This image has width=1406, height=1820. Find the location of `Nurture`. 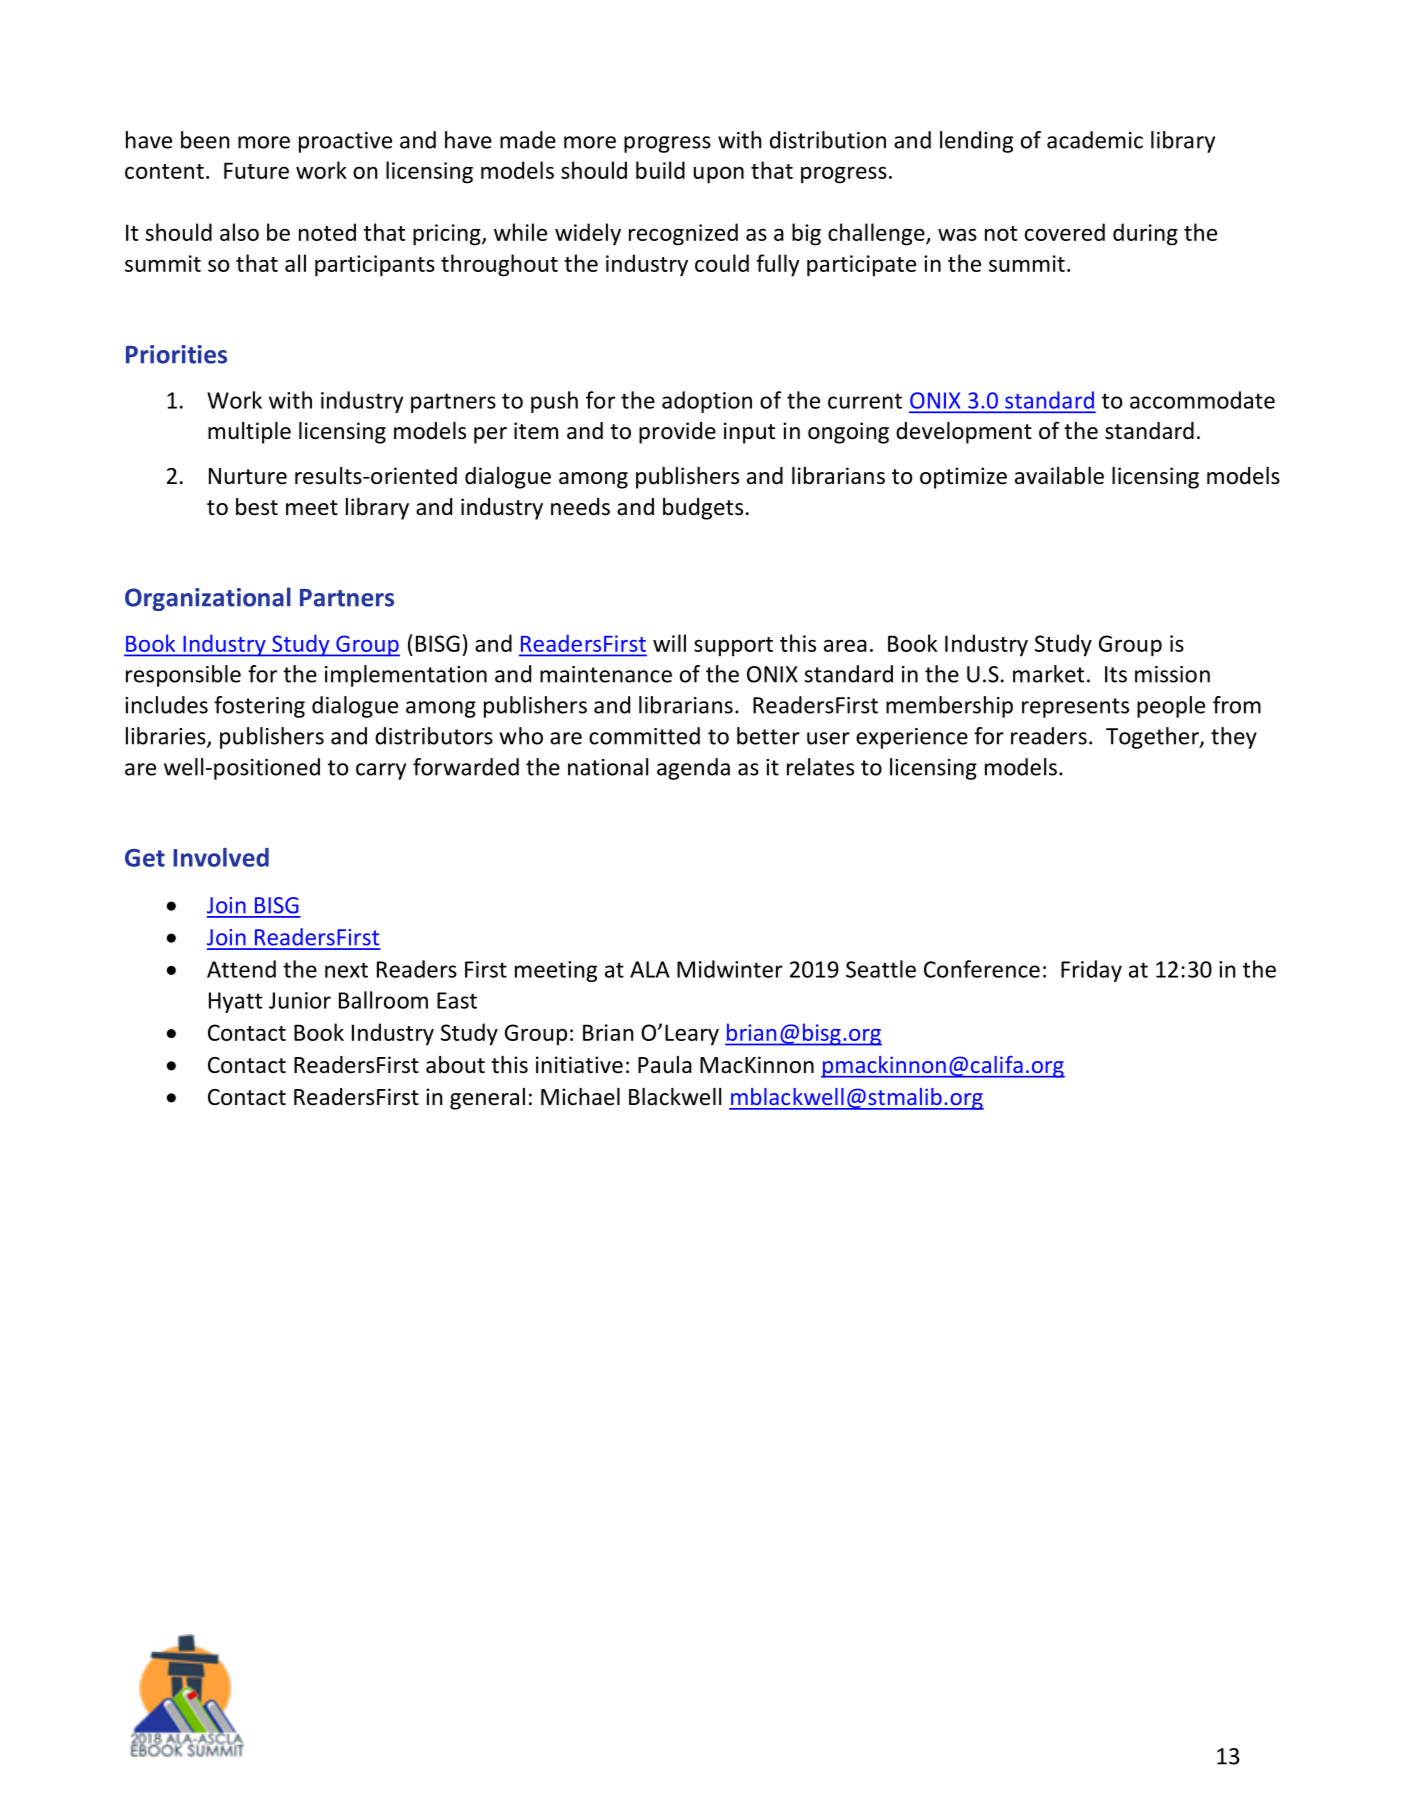

Nurture is located at coordinates (248, 476).
